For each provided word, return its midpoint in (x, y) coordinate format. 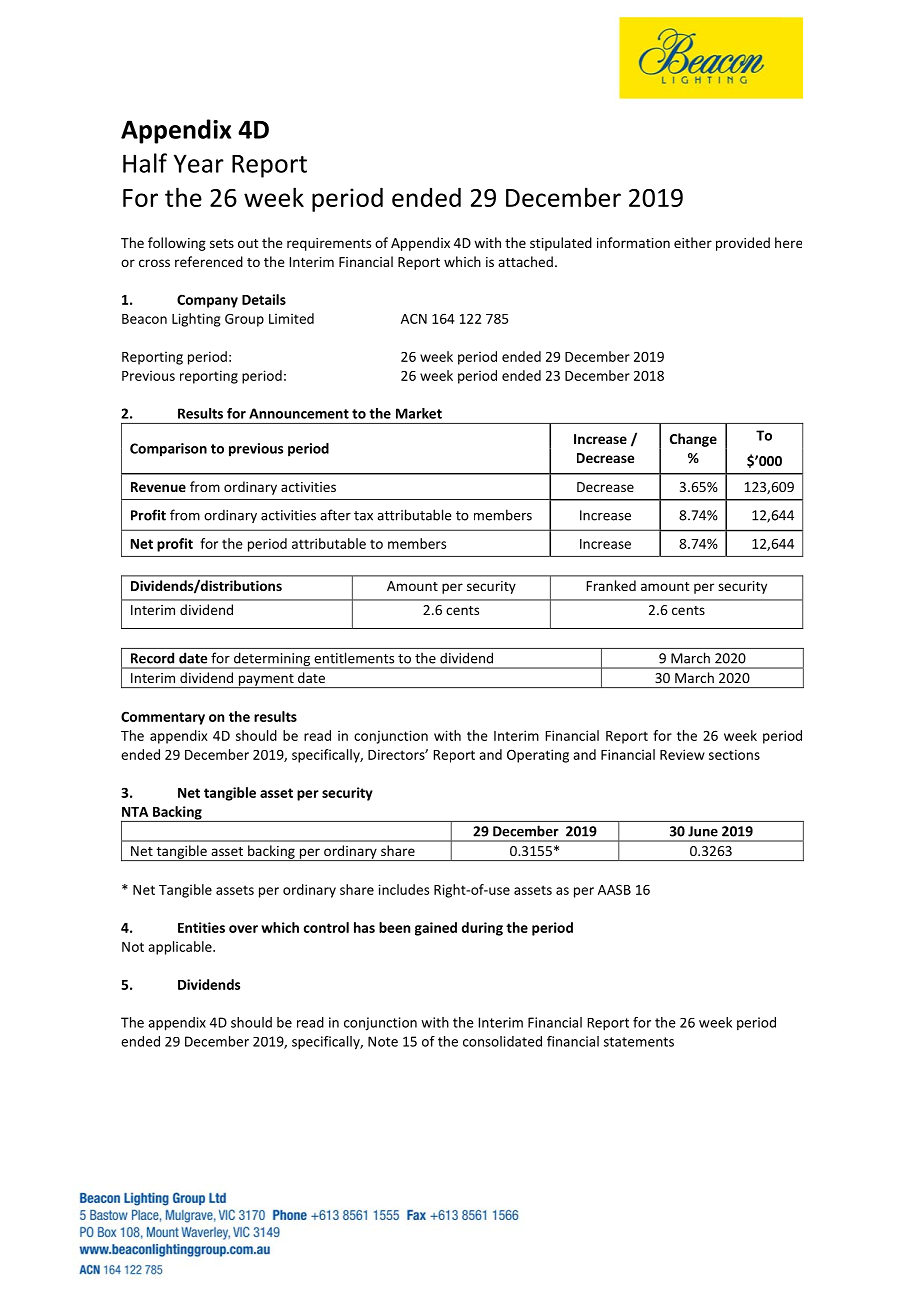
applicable (181, 948)
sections (734, 754)
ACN (414, 319)
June (703, 831)
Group (244, 320)
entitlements (354, 658)
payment (266, 681)
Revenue (158, 487)
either (693, 242)
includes (403, 889)
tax (363, 516)
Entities (201, 927)
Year (199, 163)
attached (525, 261)
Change (693, 440)
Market (419, 413)
